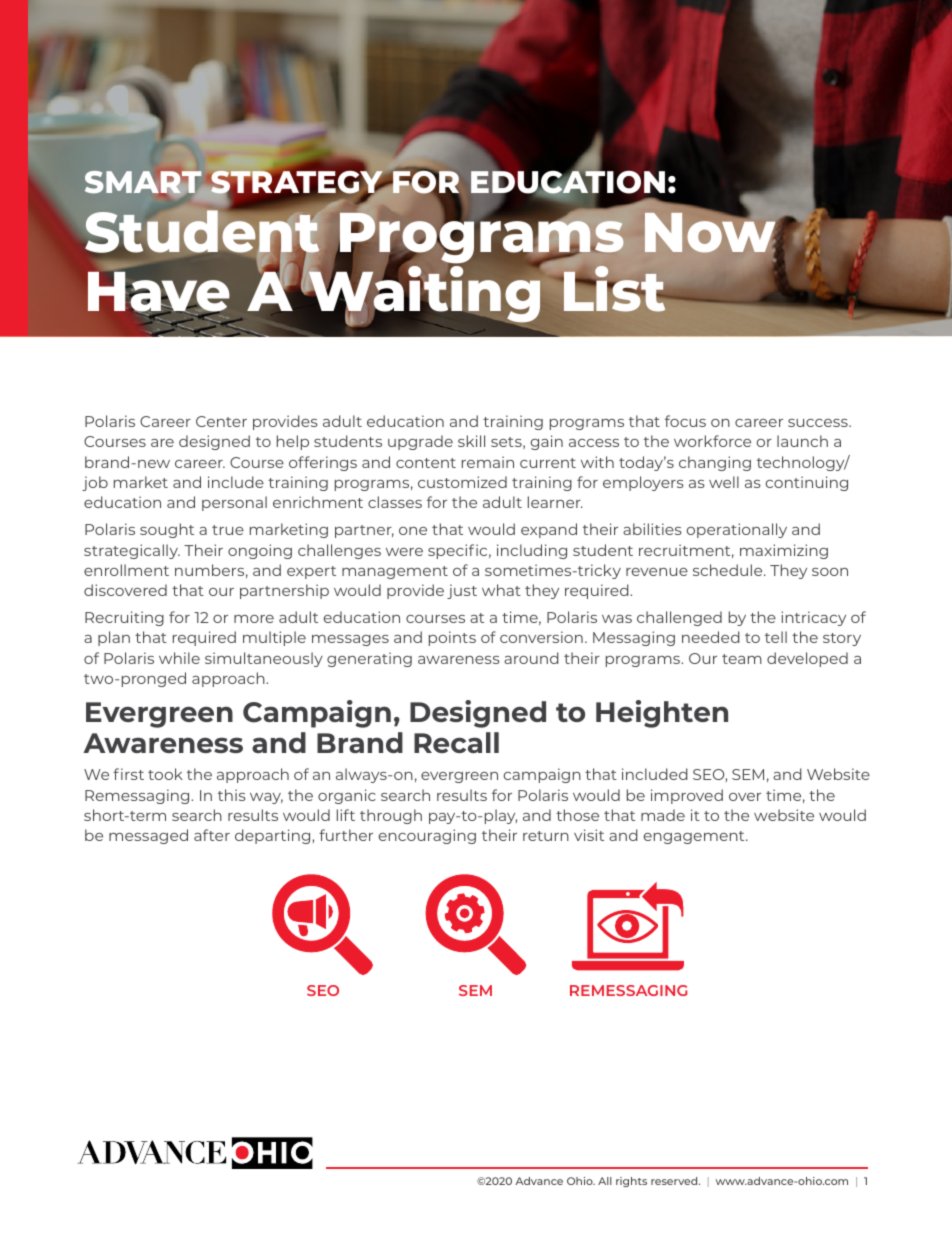 The image size is (952, 1233). What do you see at coordinates (413, 531) in the screenshot?
I see `one` at bounding box center [413, 531].
